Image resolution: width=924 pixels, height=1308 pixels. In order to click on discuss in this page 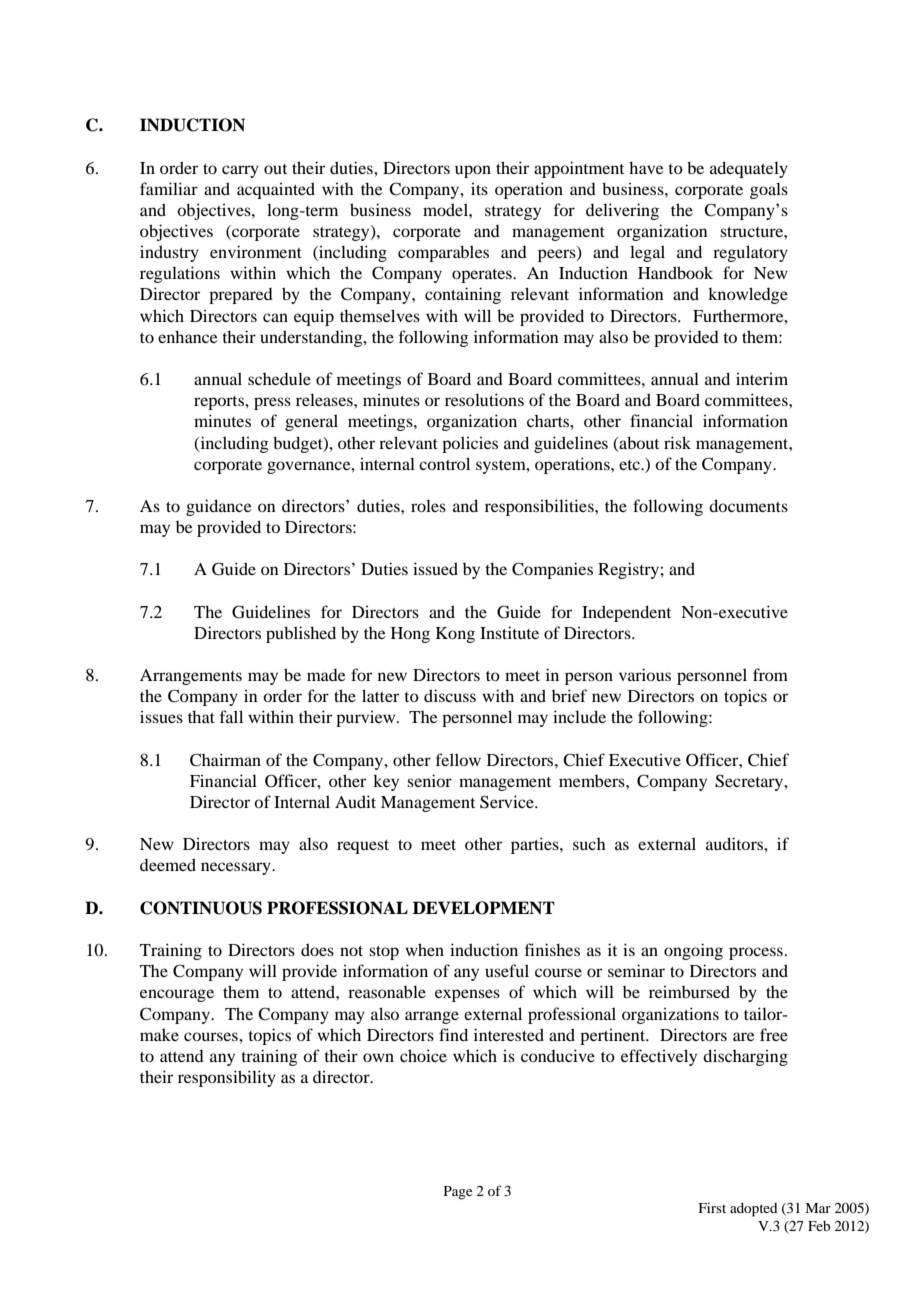, I will do `click(450, 695)`.
